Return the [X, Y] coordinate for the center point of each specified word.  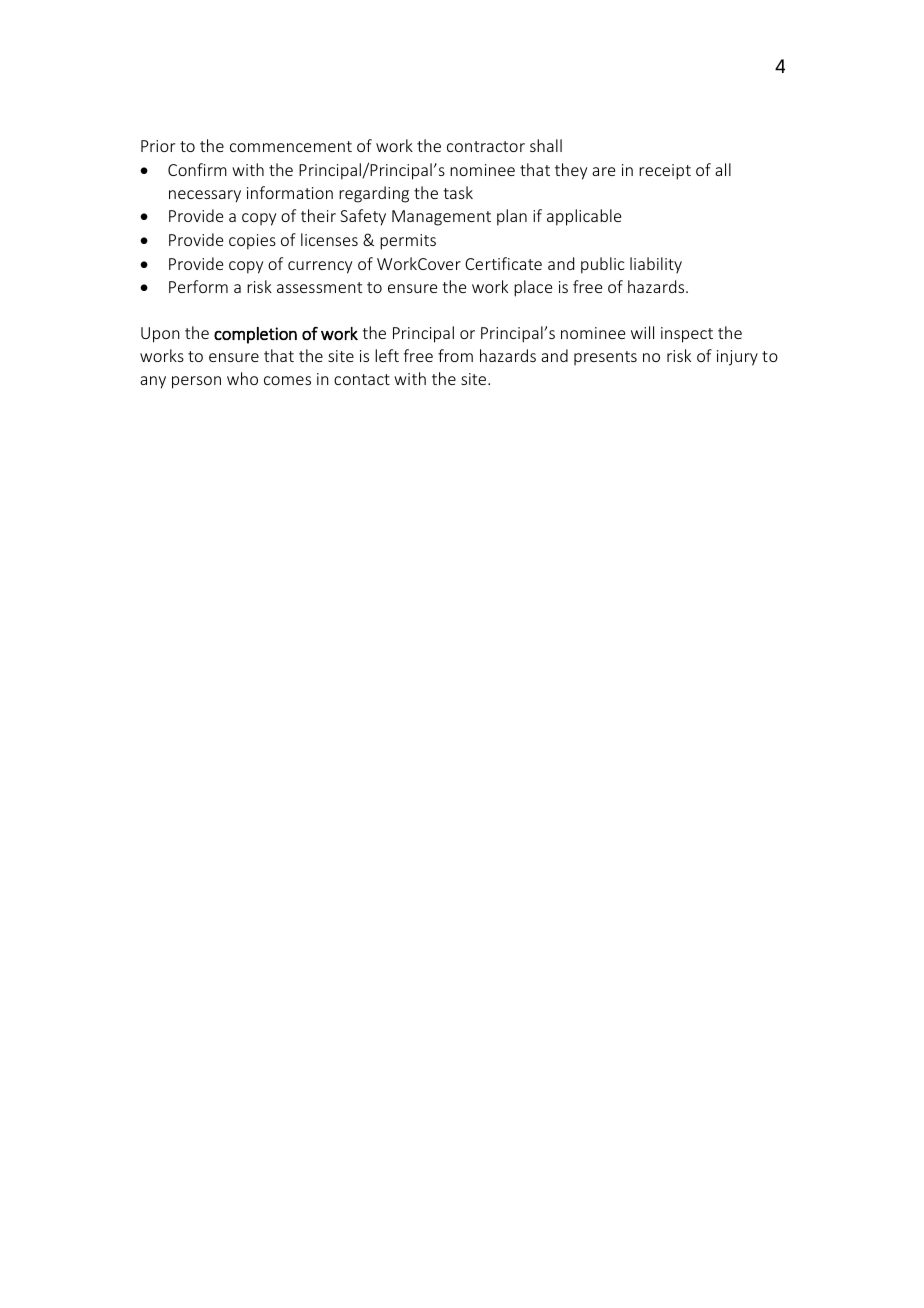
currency [320, 267]
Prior [158, 146]
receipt [665, 172]
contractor [486, 146]
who [242, 378]
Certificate [503, 263]
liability [656, 265]
